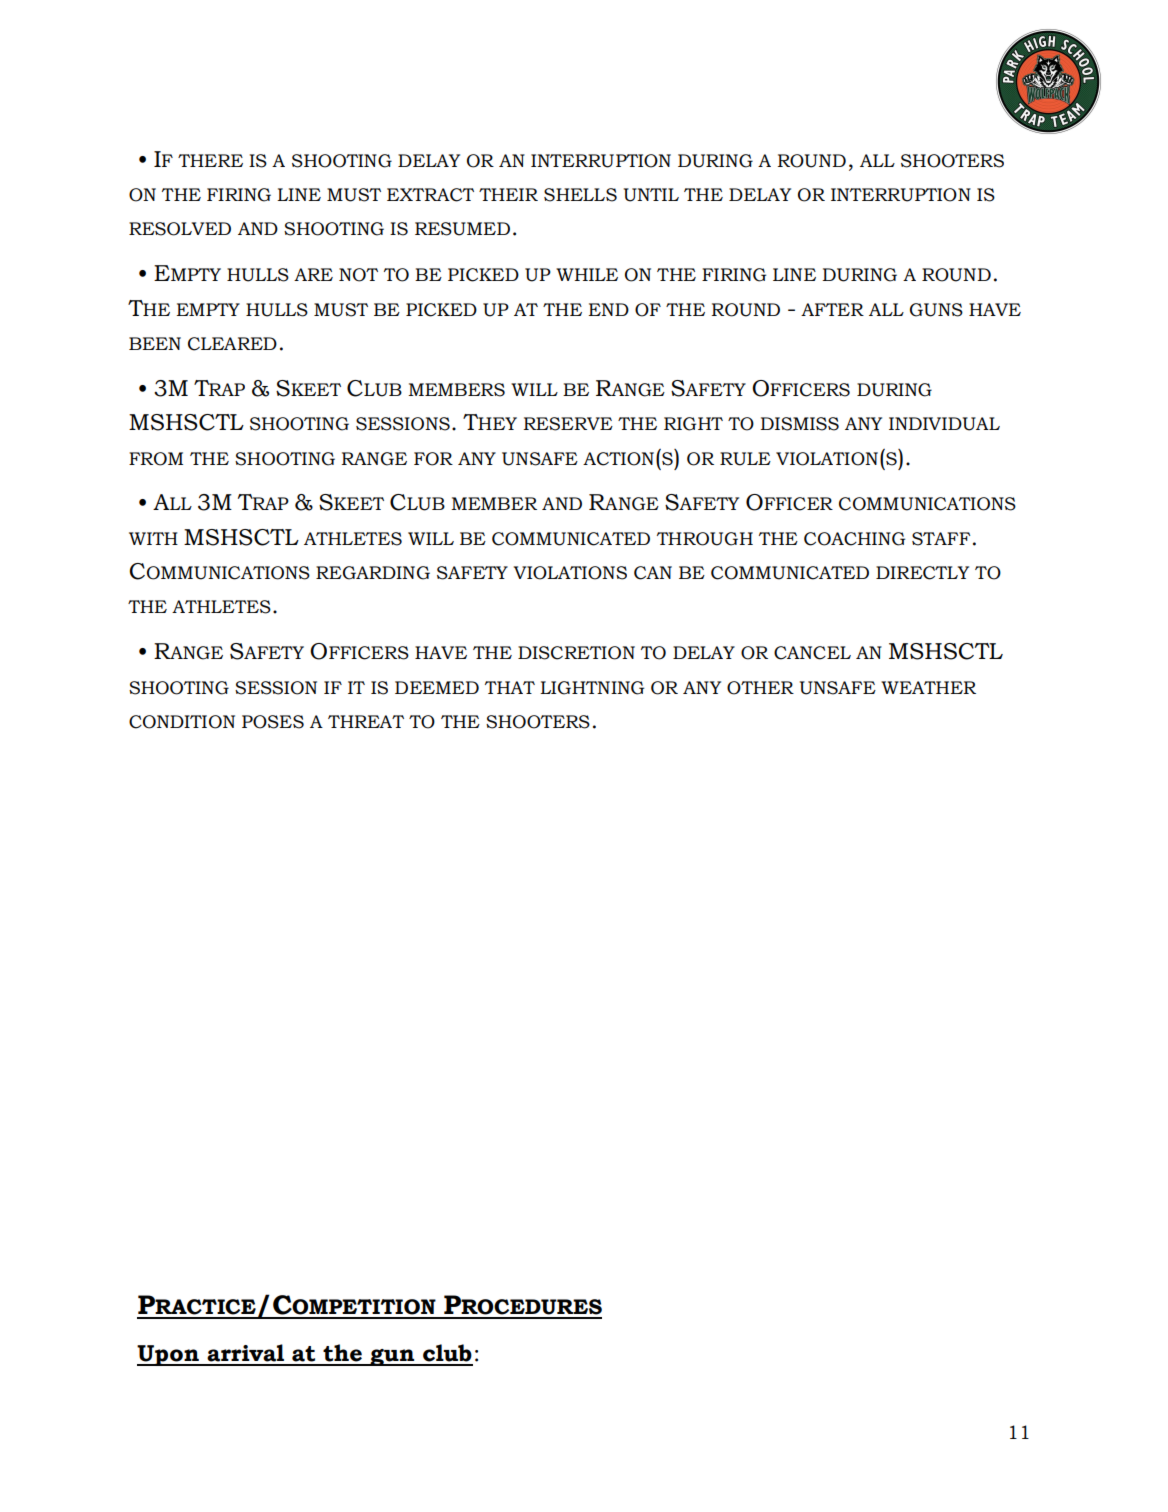 Image resolution: width=1168 pixels, height=1512 pixels. What do you see at coordinates (832, 309) in the screenshot?
I see `AFTER` at bounding box center [832, 309].
